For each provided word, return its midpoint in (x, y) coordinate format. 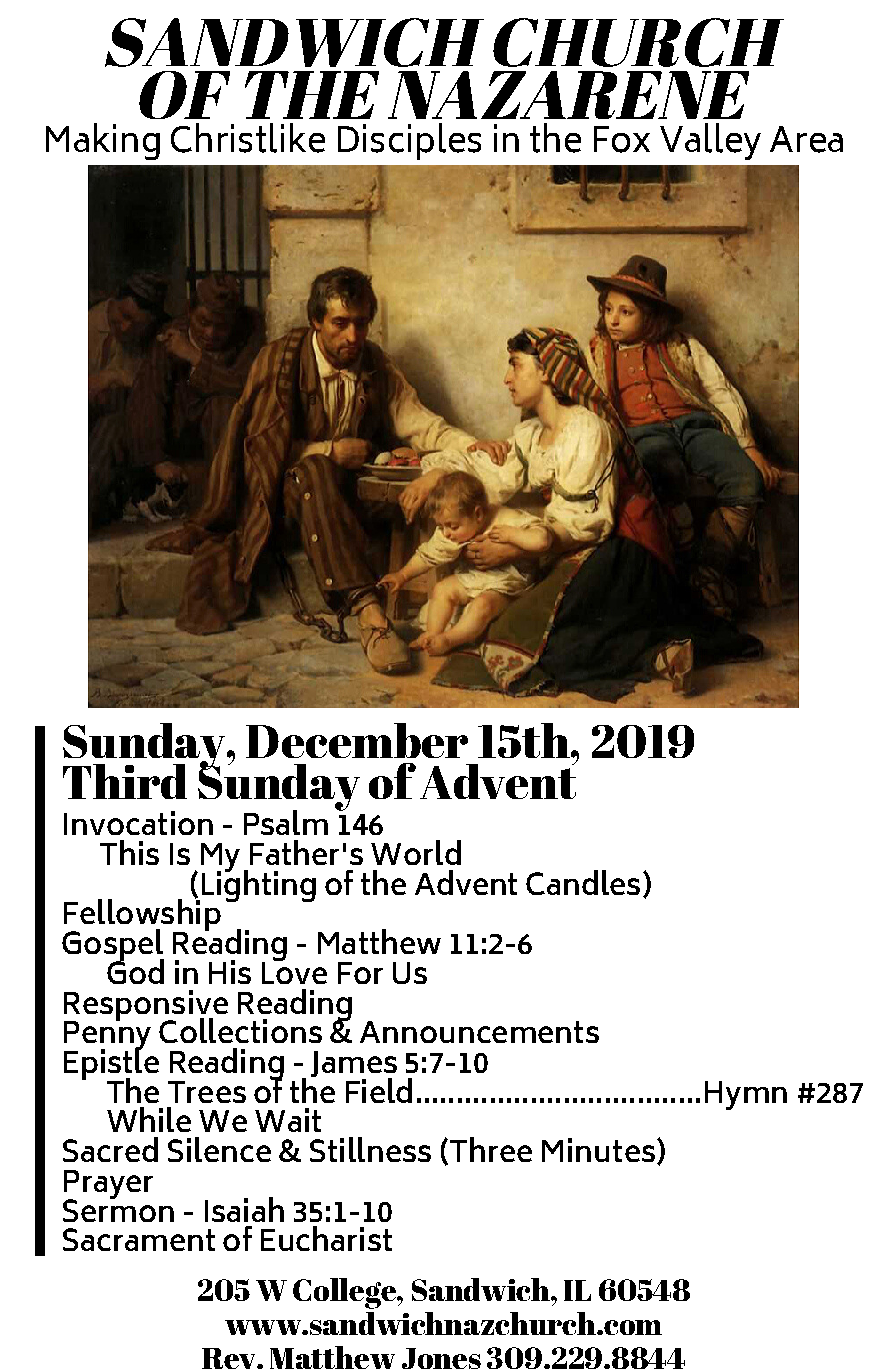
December (357, 740)
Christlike (248, 138)
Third (125, 781)
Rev (230, 1358)
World (416, 852)
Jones (441, 1358)
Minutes (598, 1150)
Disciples (409, 141)
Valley (710, 141)
